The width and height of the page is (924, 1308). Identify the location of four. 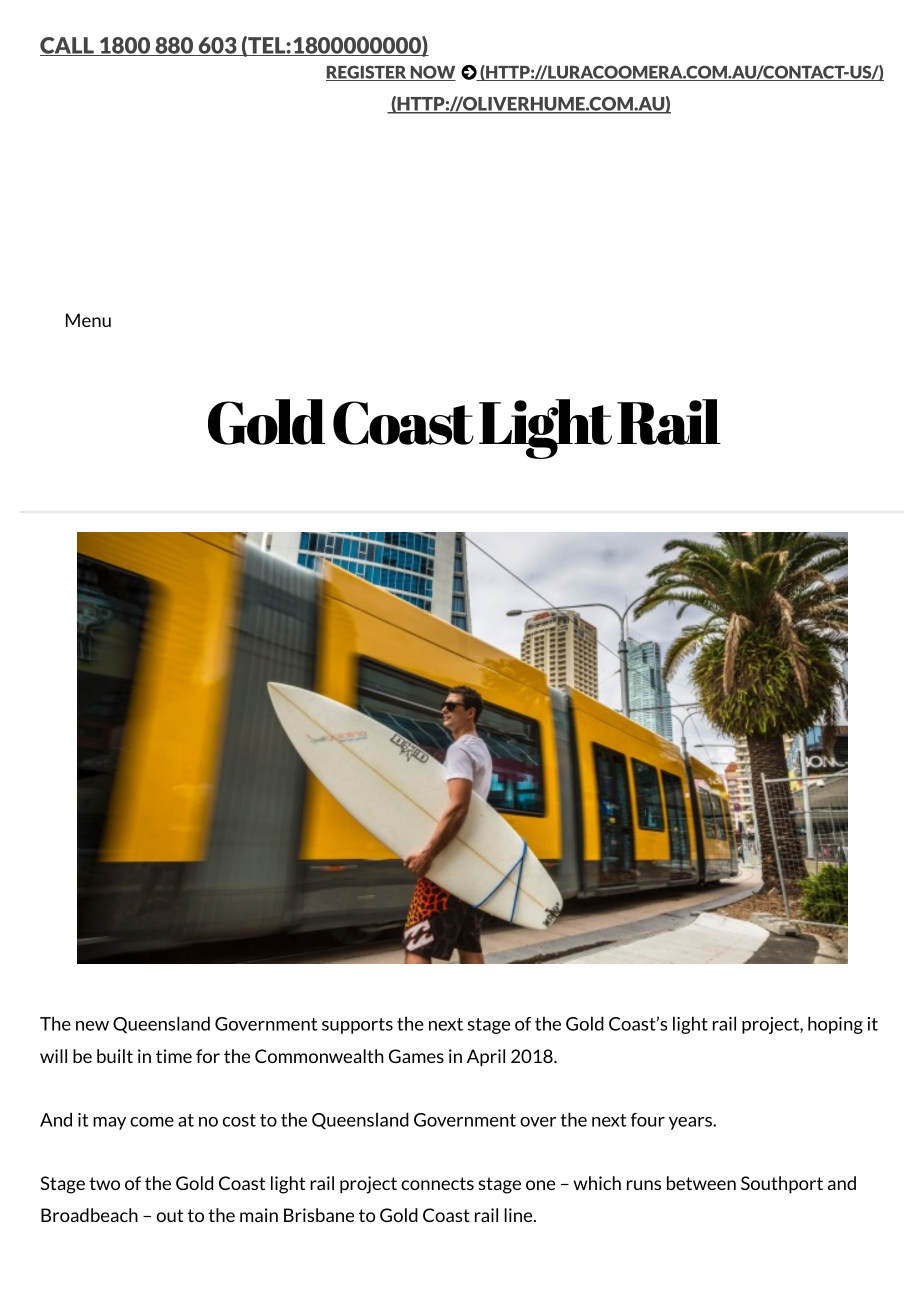
(647, 1120).
